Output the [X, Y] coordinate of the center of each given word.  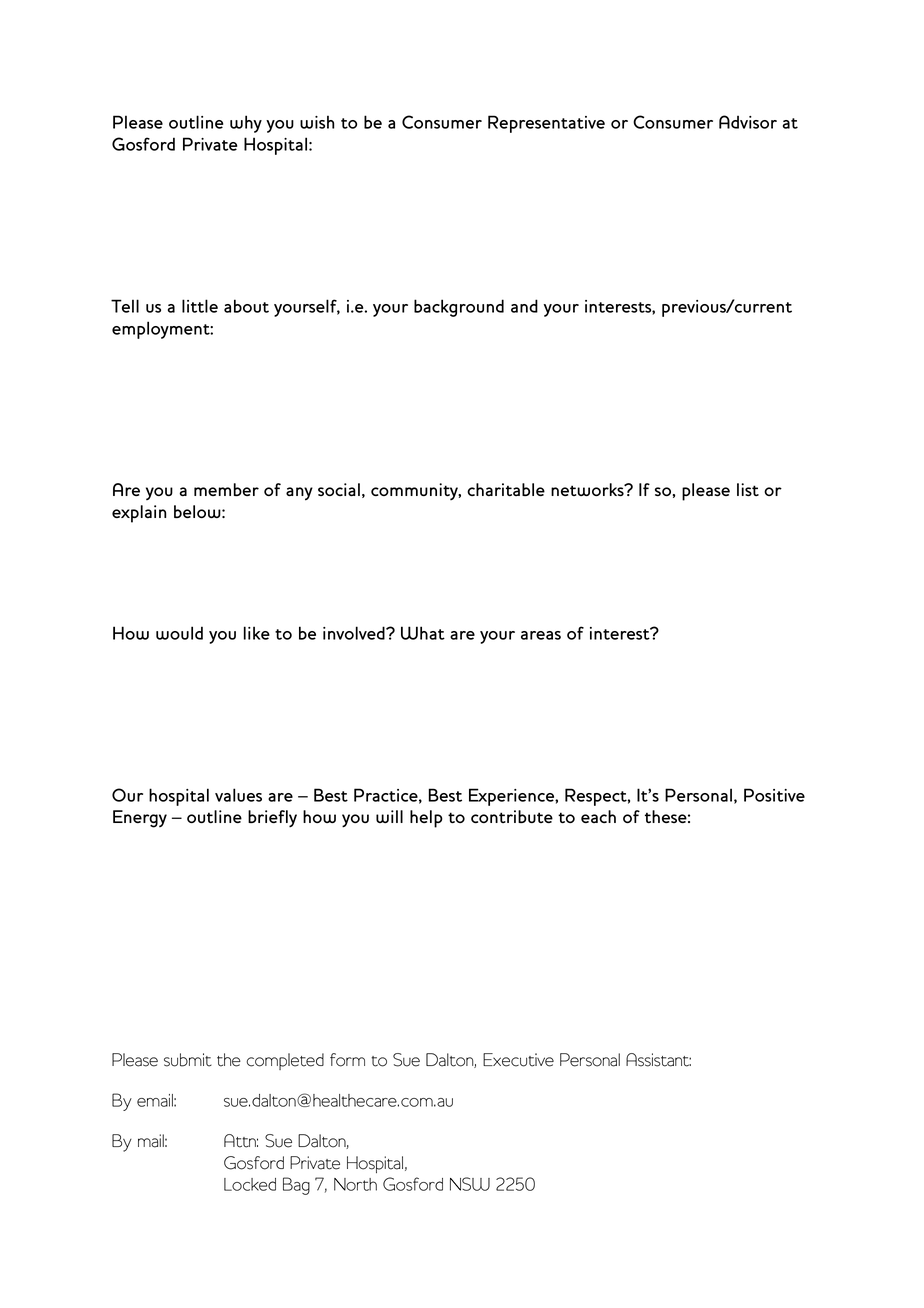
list [748, 489]
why [246, 124]
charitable [506, 489]
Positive [774, 795]
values [238, 795]
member [226, 489]
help [426, 819]
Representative [546, 124]
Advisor [748, 122]
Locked [250, 1184]
